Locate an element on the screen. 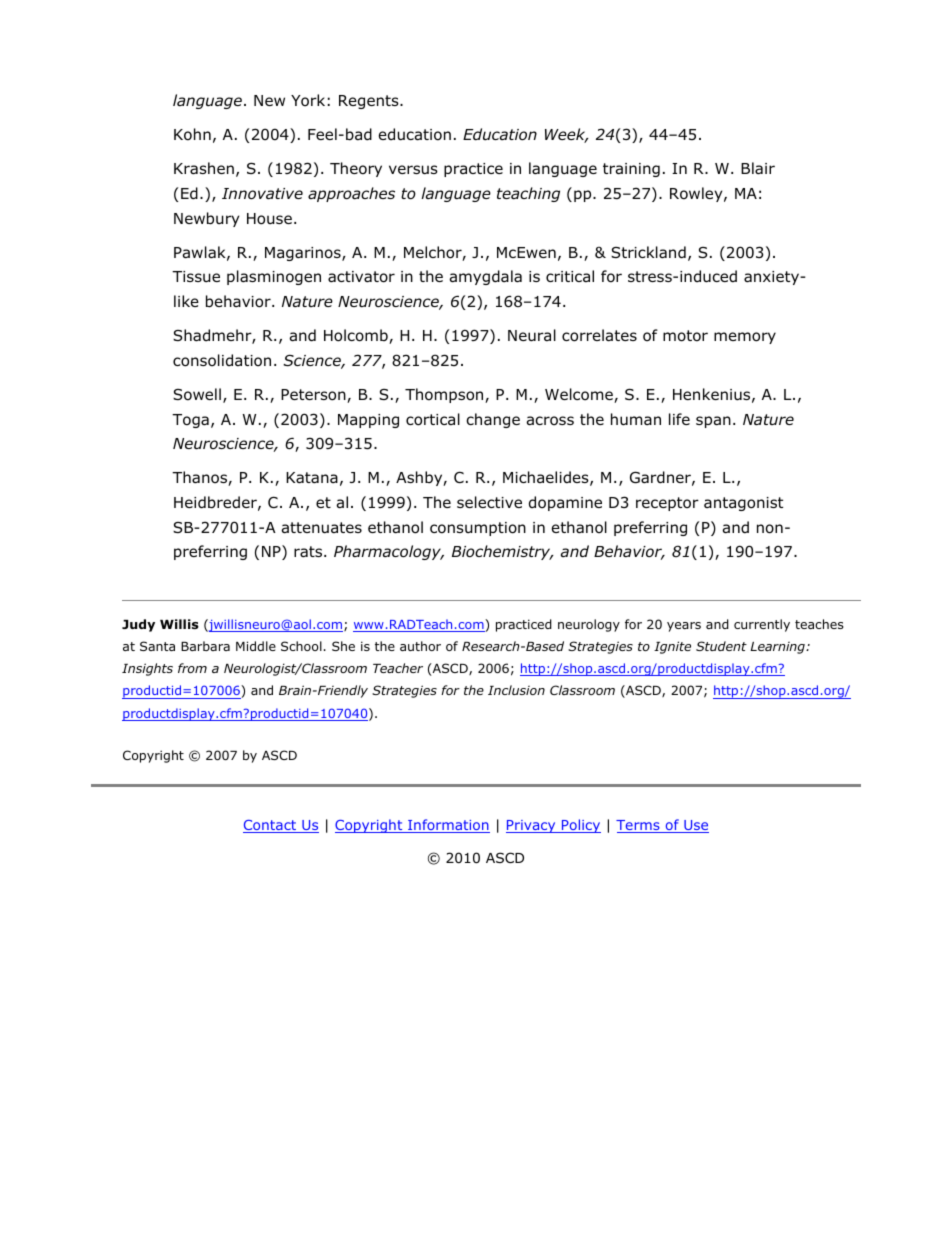  Week is located at coordinates (566, 135).
